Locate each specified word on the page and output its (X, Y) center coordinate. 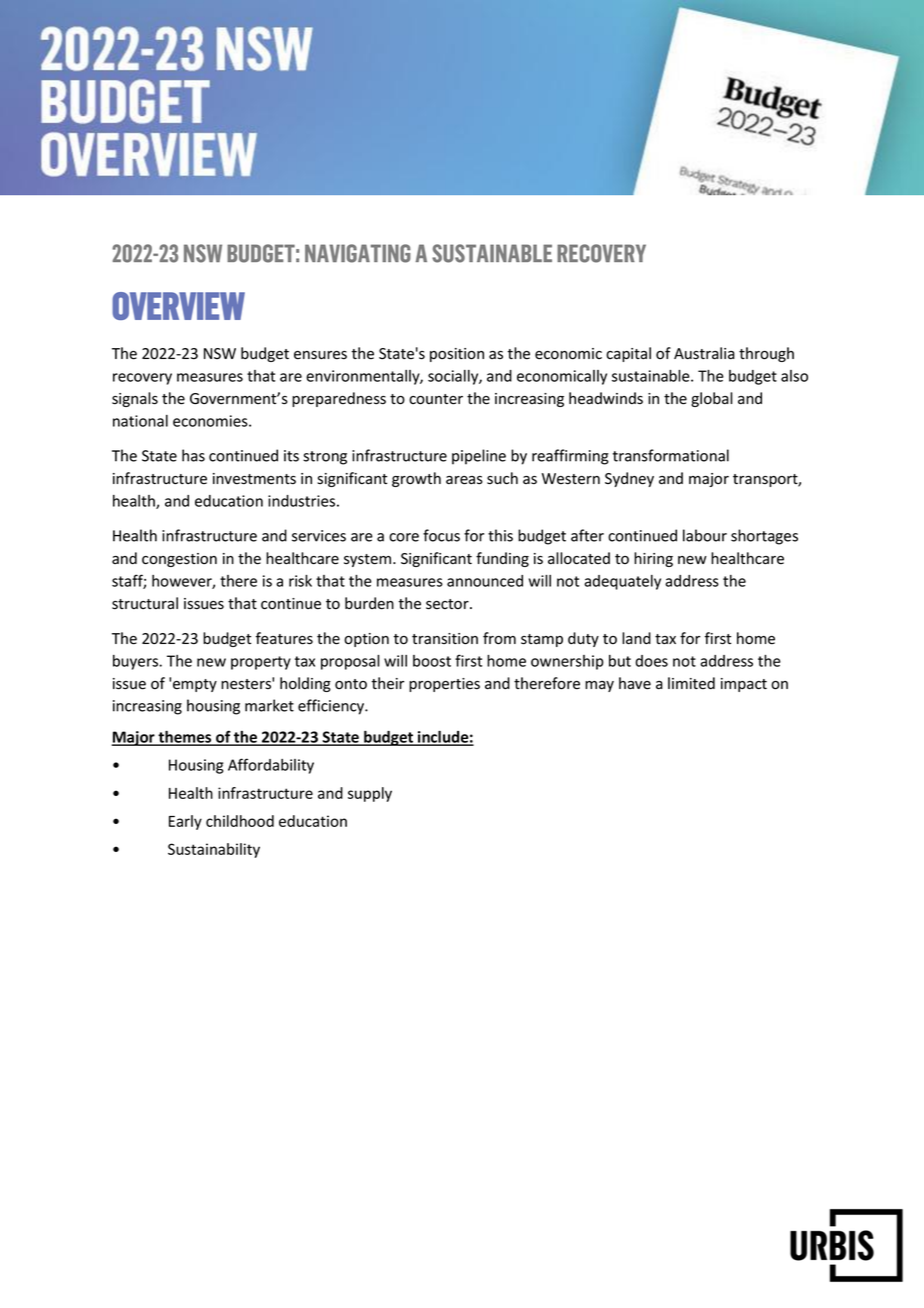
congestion (179, 560)
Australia (704, 353)
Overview (178, 306)
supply (370, 794)
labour (705, 535)
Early (185, 822)
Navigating (358, 253)
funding (502, 559)
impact (744, 685)
